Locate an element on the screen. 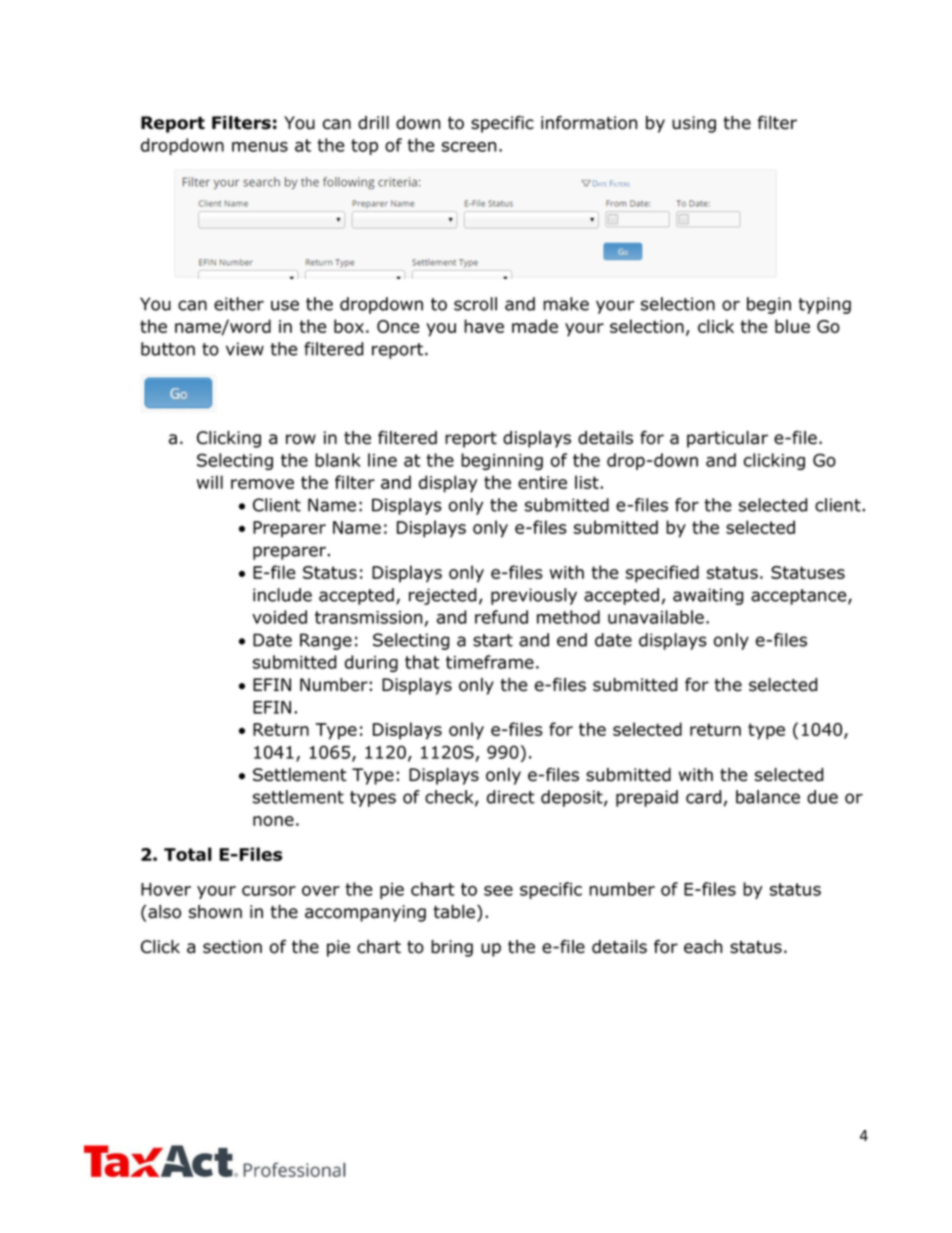  using is located at coordinates (694, 124).
